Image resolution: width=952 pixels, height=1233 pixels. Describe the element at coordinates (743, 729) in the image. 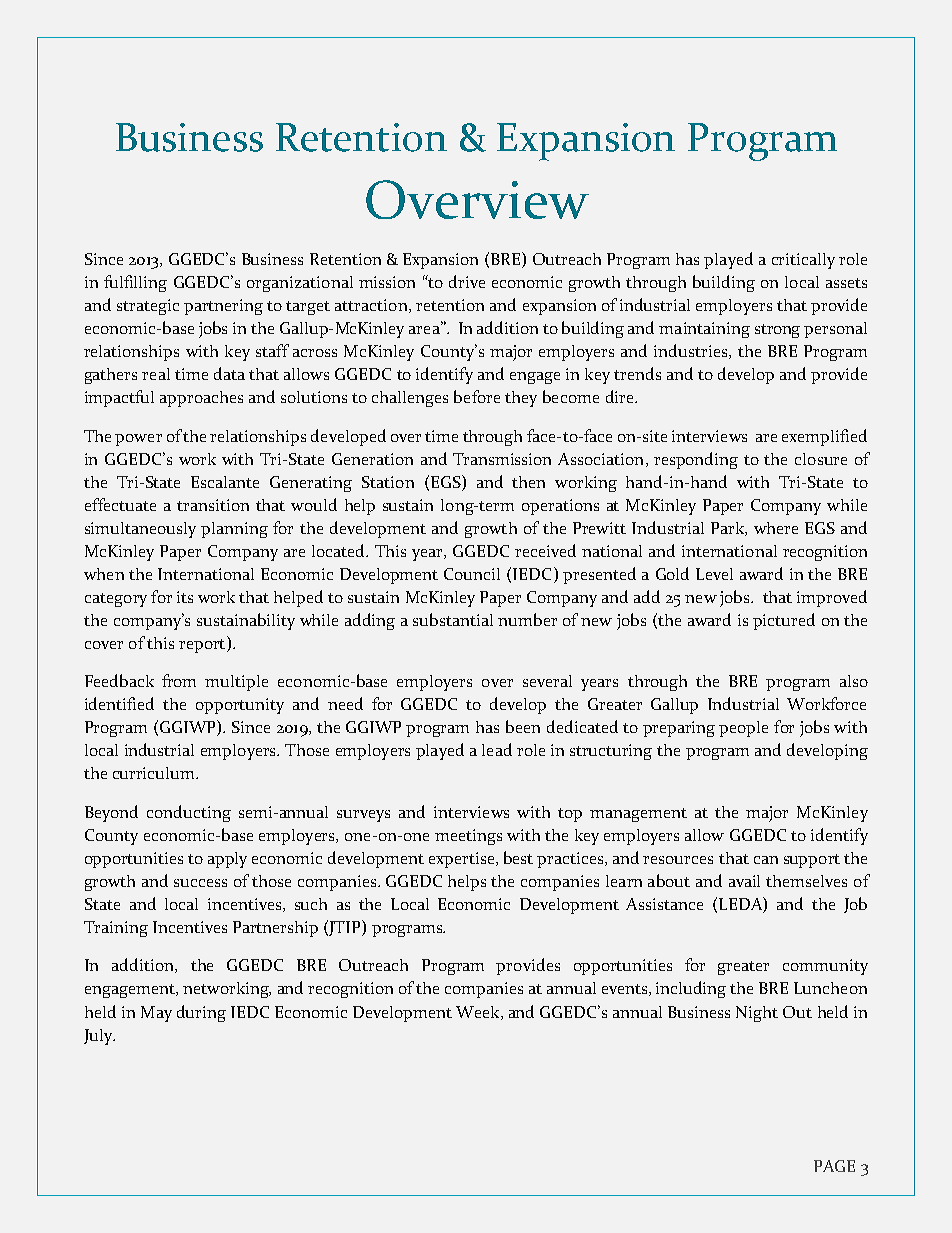

I see `people` at that location.
